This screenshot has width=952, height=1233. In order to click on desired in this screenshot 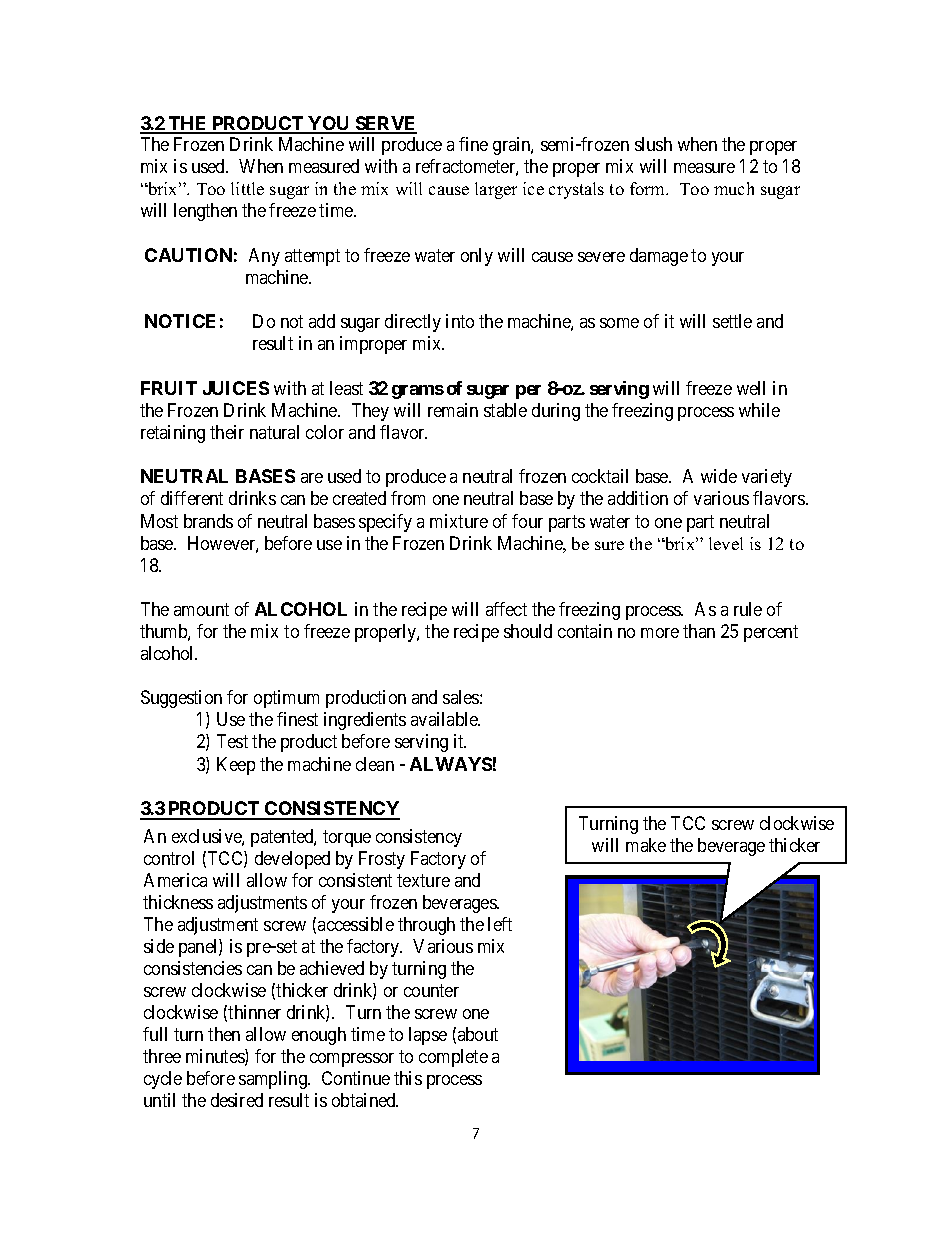, I will do `click(237, 1100)`.
